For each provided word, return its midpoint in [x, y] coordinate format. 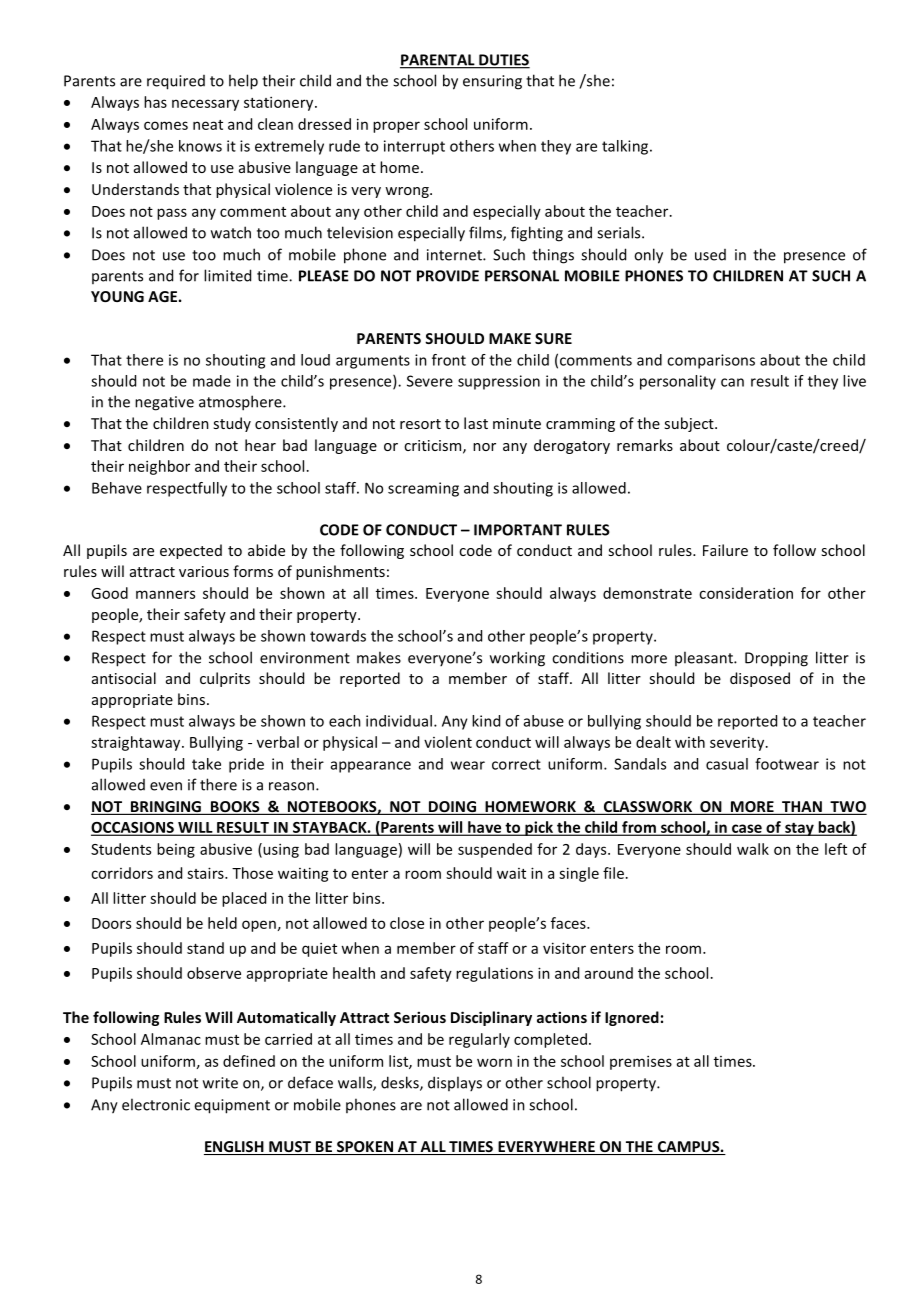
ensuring [492, 82]
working [517, 659]
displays [455, 1083]
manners [165, 594]
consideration [746, 593]
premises [641, 1062]
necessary [205, 105]
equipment [232, 1106]
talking [626, 147]
